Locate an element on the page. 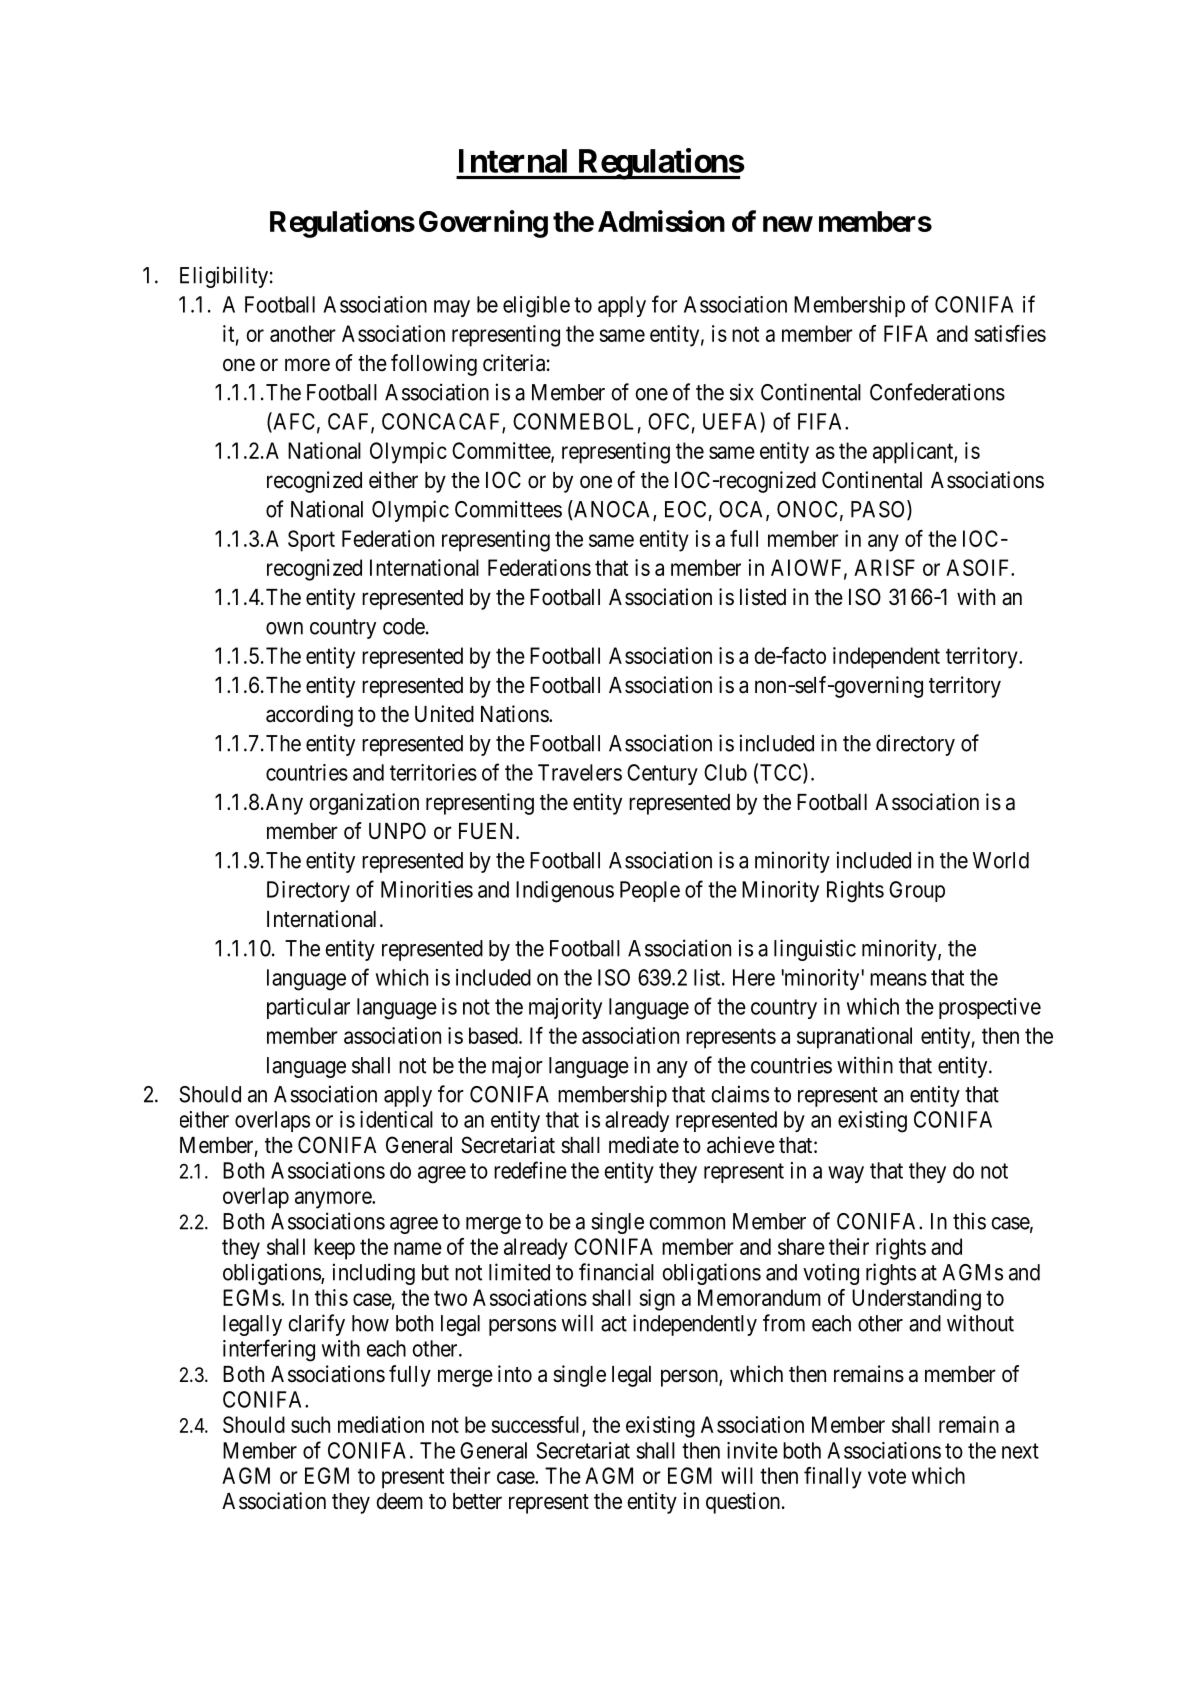  common is located at coordinates (687, 1223).
